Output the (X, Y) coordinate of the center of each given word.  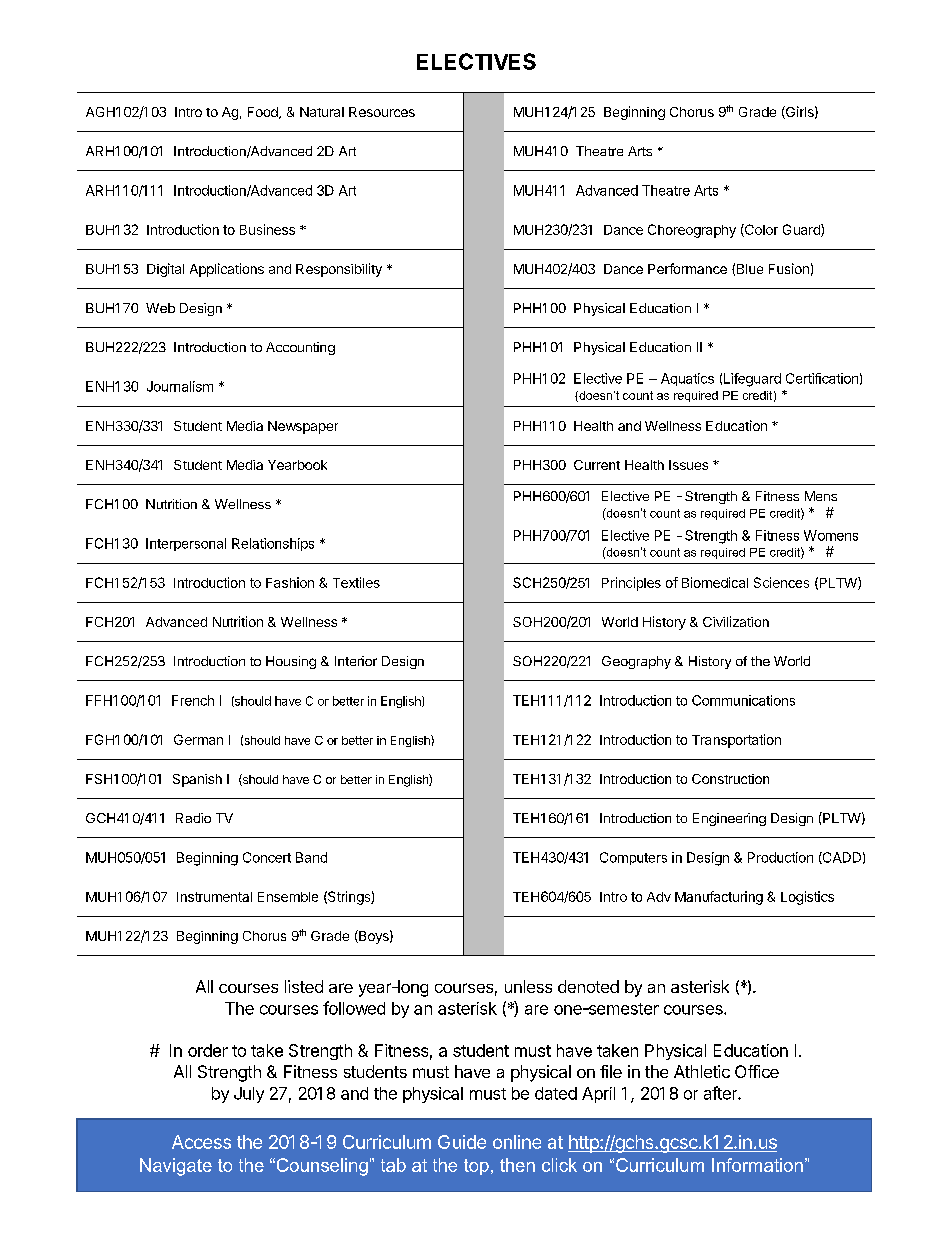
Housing (291, 662)
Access (201, 1142)
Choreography (692, 231)
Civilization (736, 621)
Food (264, 113)
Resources (382, 112)
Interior (356, 661)
